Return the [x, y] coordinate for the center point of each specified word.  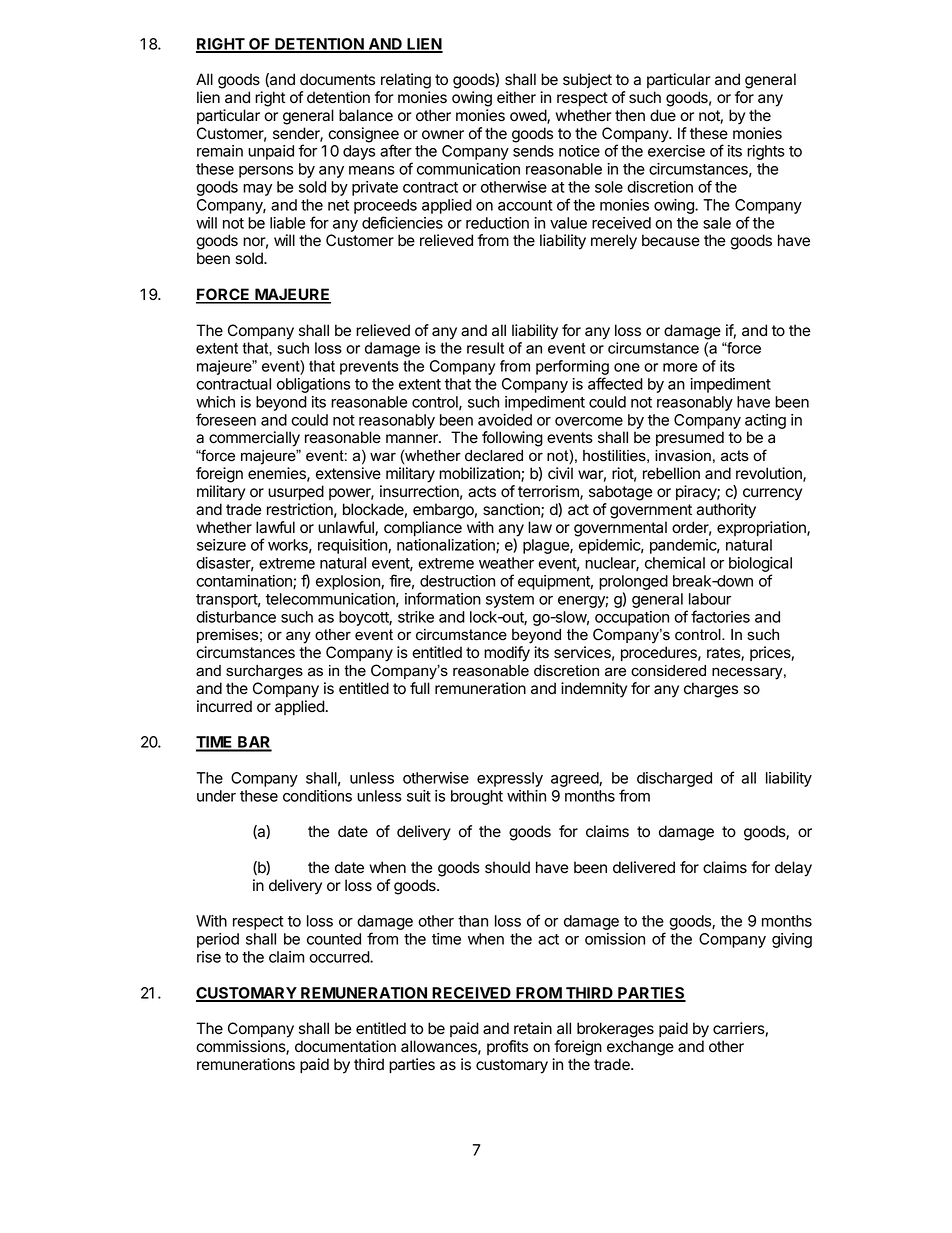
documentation [345, 1046]
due [663, 115]
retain [533, 1028]
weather [506, 563]
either [516, 97]
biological [760, 566]
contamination [245, 582]
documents [337, 79]
